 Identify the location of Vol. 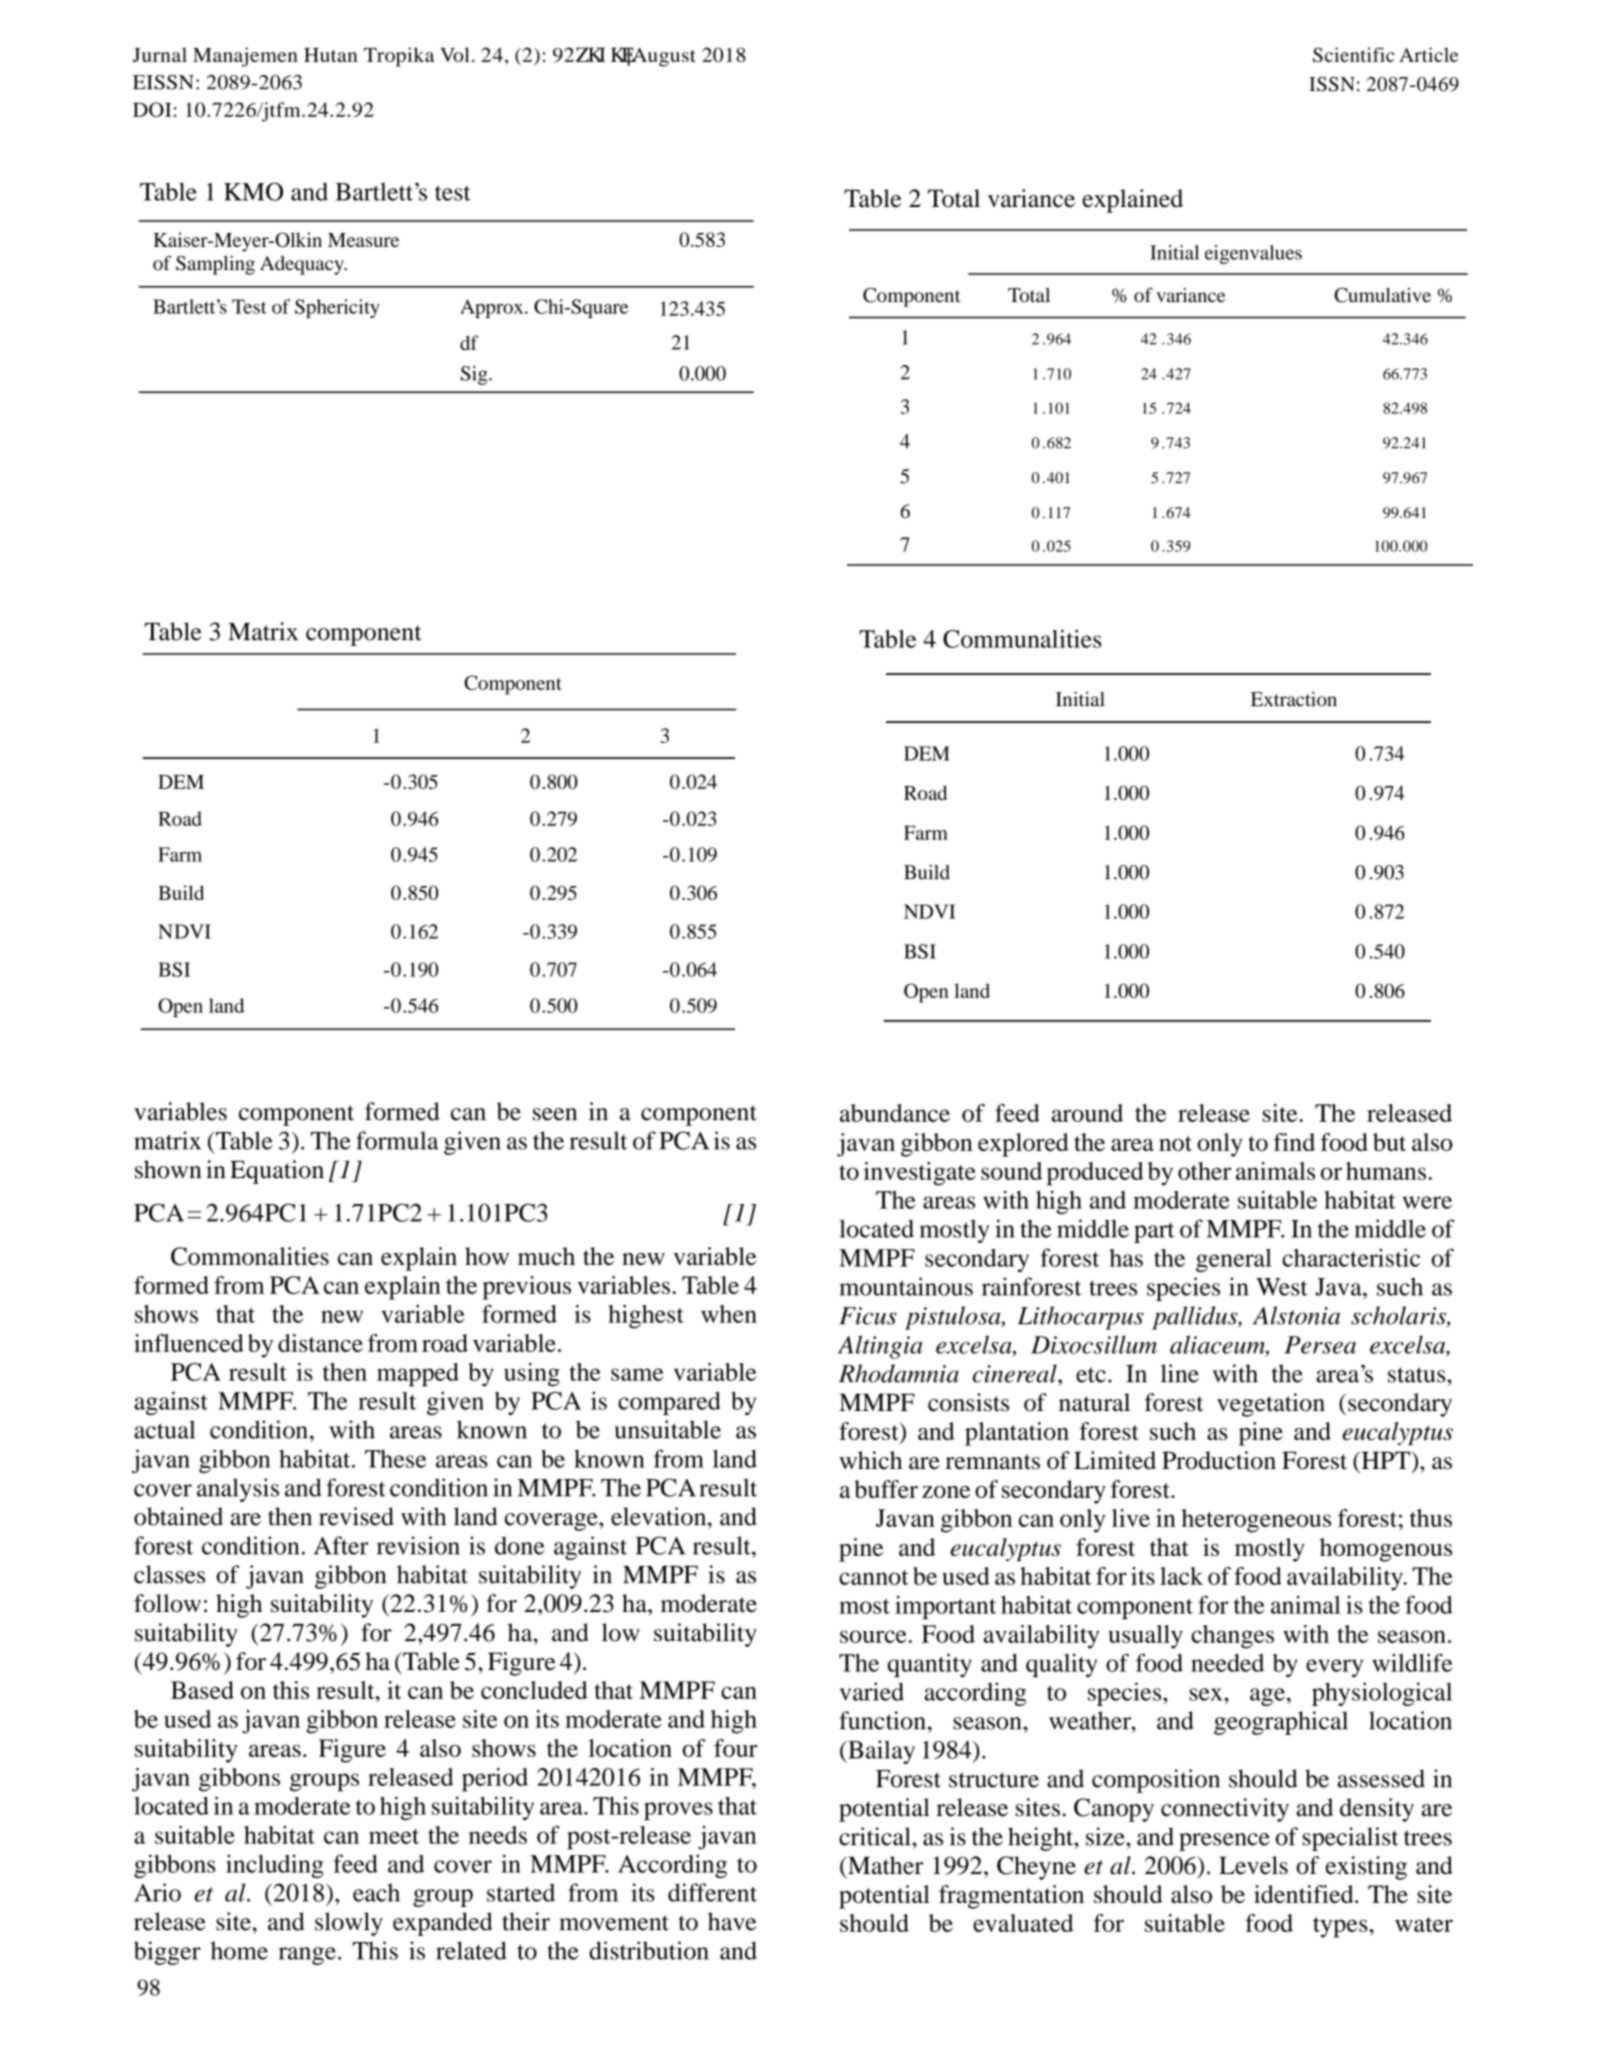
(455, 54).
